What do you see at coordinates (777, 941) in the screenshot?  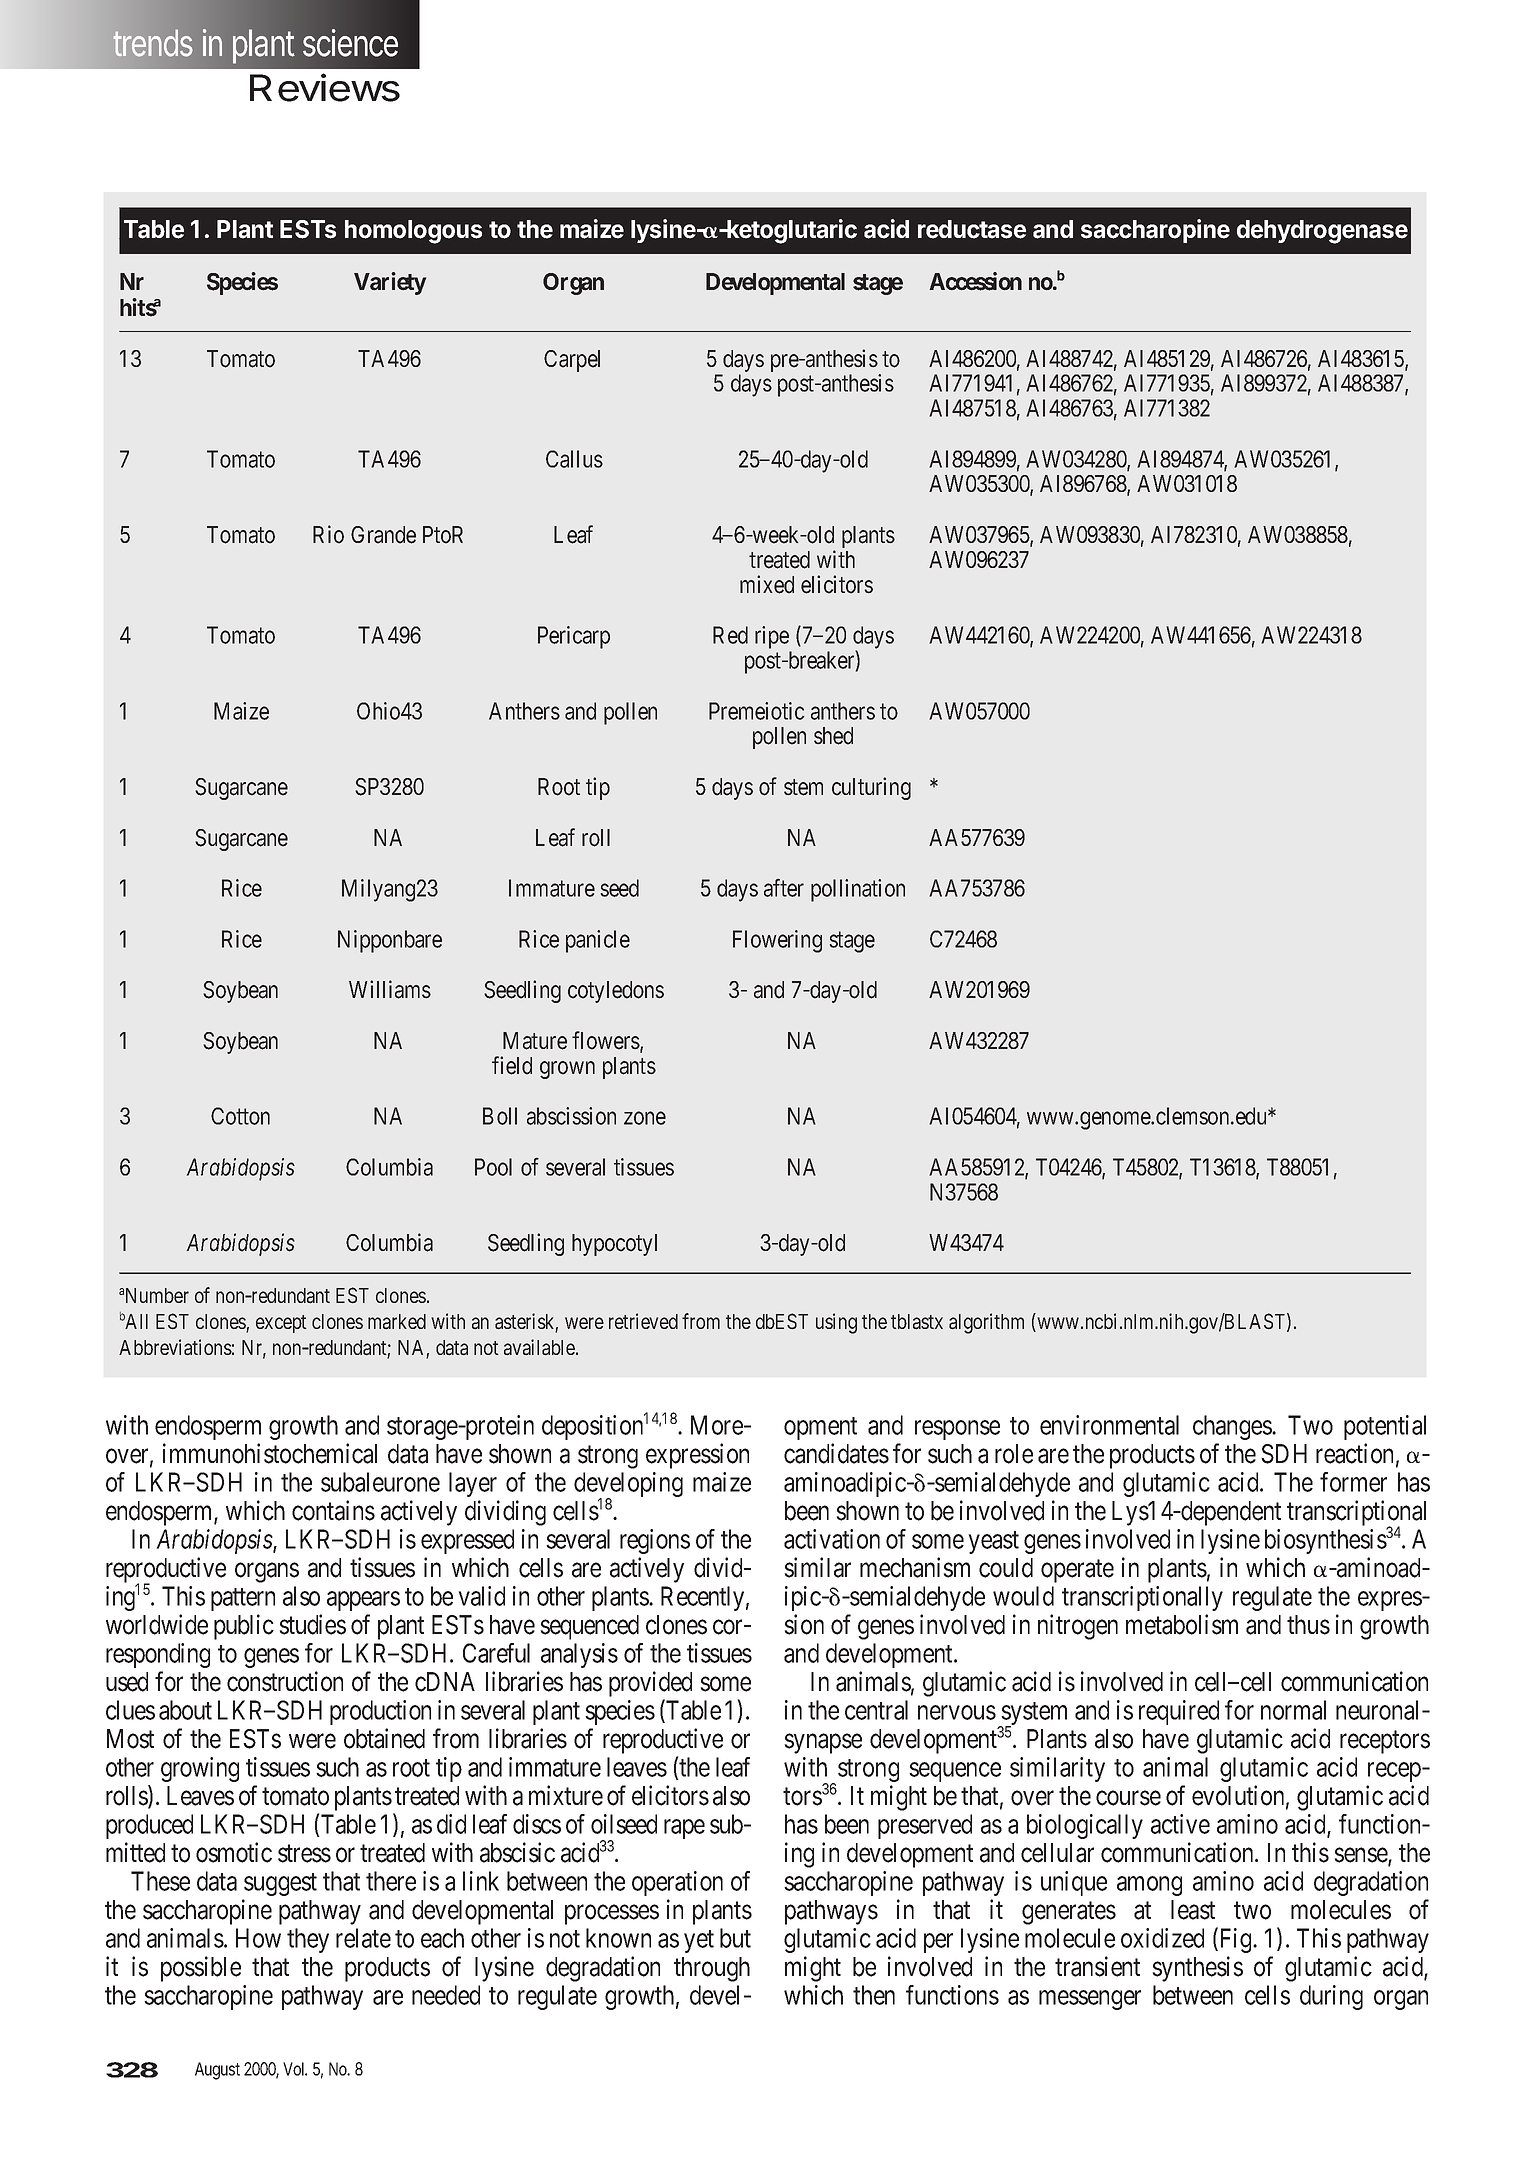 I see `Flowering` at bounding box center [777, 941].
